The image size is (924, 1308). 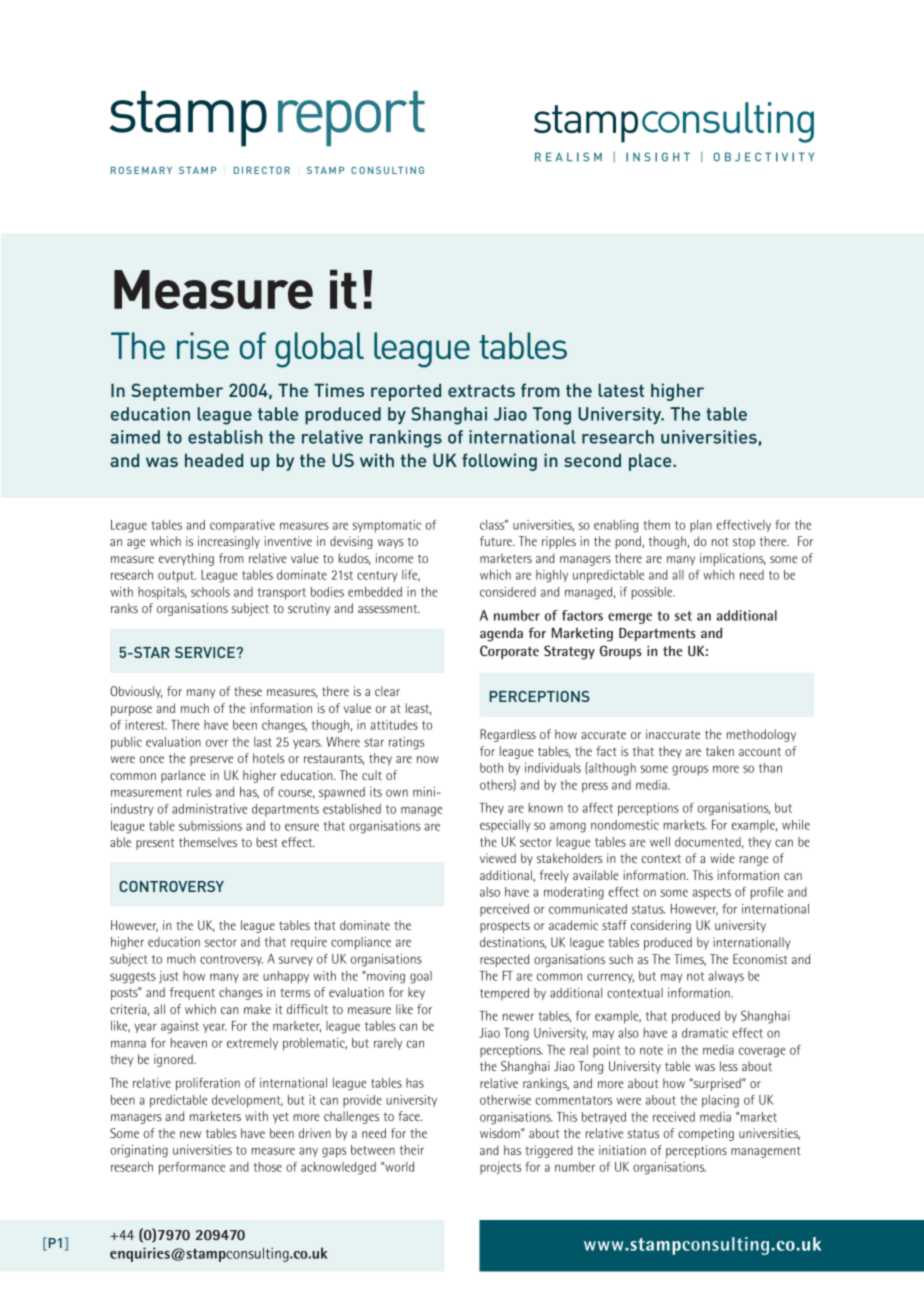 I want to click on September, so click(x=177, y=392).
